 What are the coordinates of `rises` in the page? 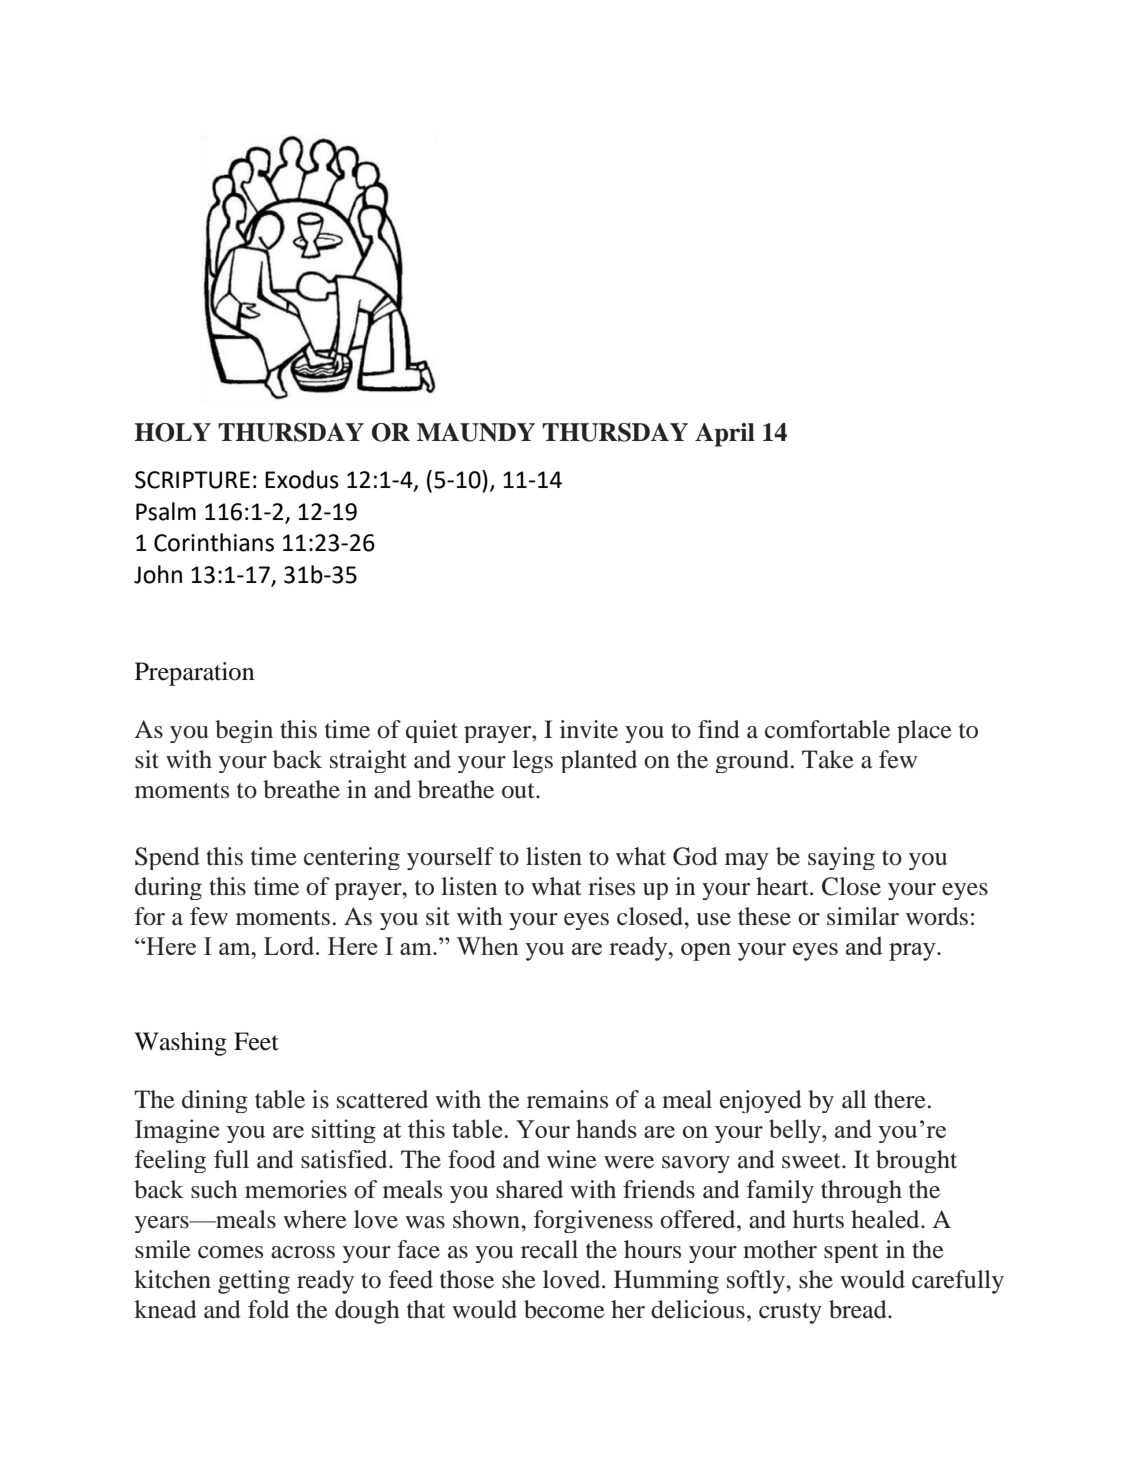 It's located at (611, 886).
